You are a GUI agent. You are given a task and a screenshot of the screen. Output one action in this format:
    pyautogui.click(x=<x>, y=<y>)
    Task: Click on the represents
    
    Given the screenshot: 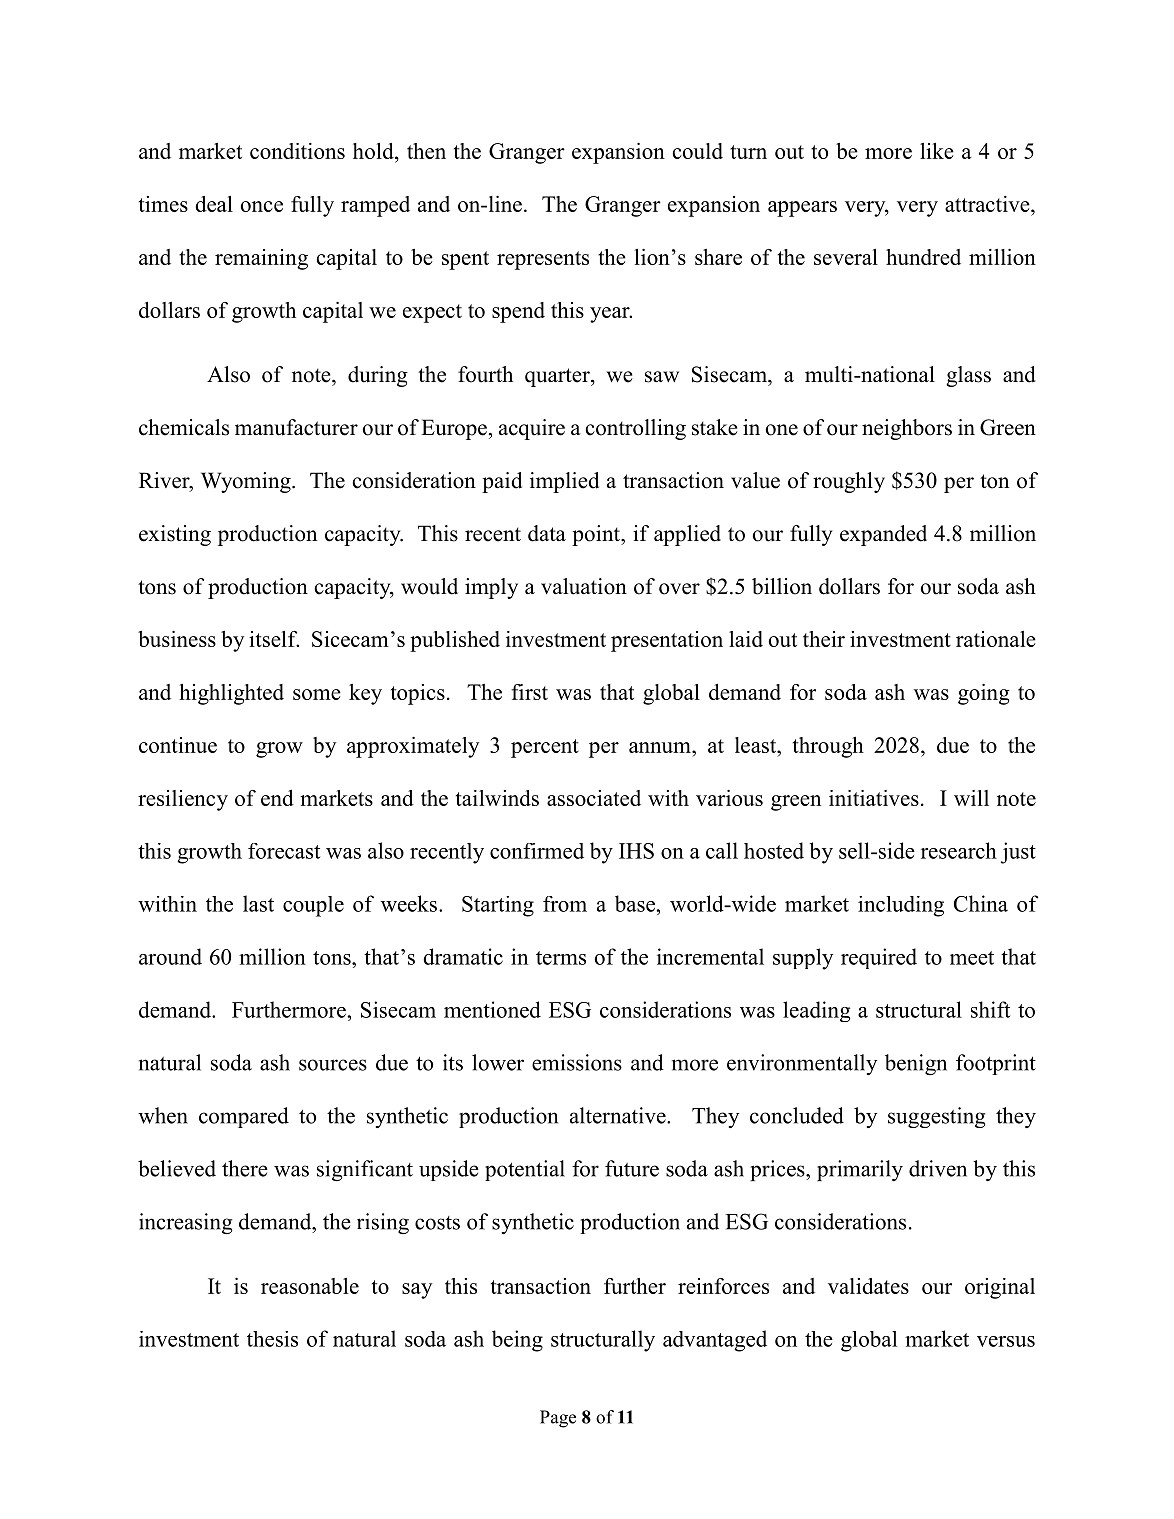 What is the action you would take?
    pyautogui.click(x=543, y=260)
